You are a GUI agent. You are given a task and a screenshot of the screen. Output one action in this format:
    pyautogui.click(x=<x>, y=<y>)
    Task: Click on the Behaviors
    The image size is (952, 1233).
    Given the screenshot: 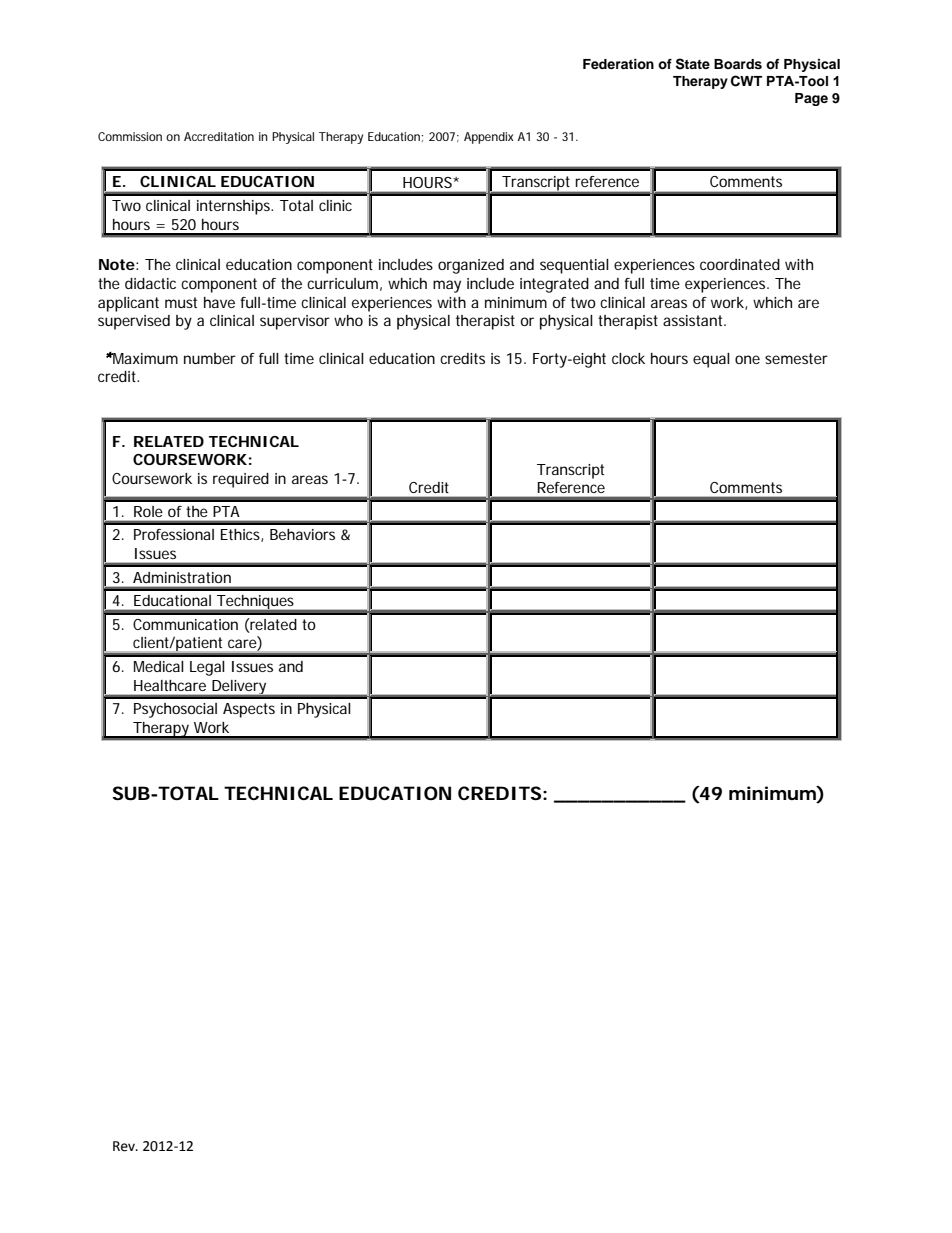 What is the action you would take?
    pyautogui.click(x=302, y=534)
